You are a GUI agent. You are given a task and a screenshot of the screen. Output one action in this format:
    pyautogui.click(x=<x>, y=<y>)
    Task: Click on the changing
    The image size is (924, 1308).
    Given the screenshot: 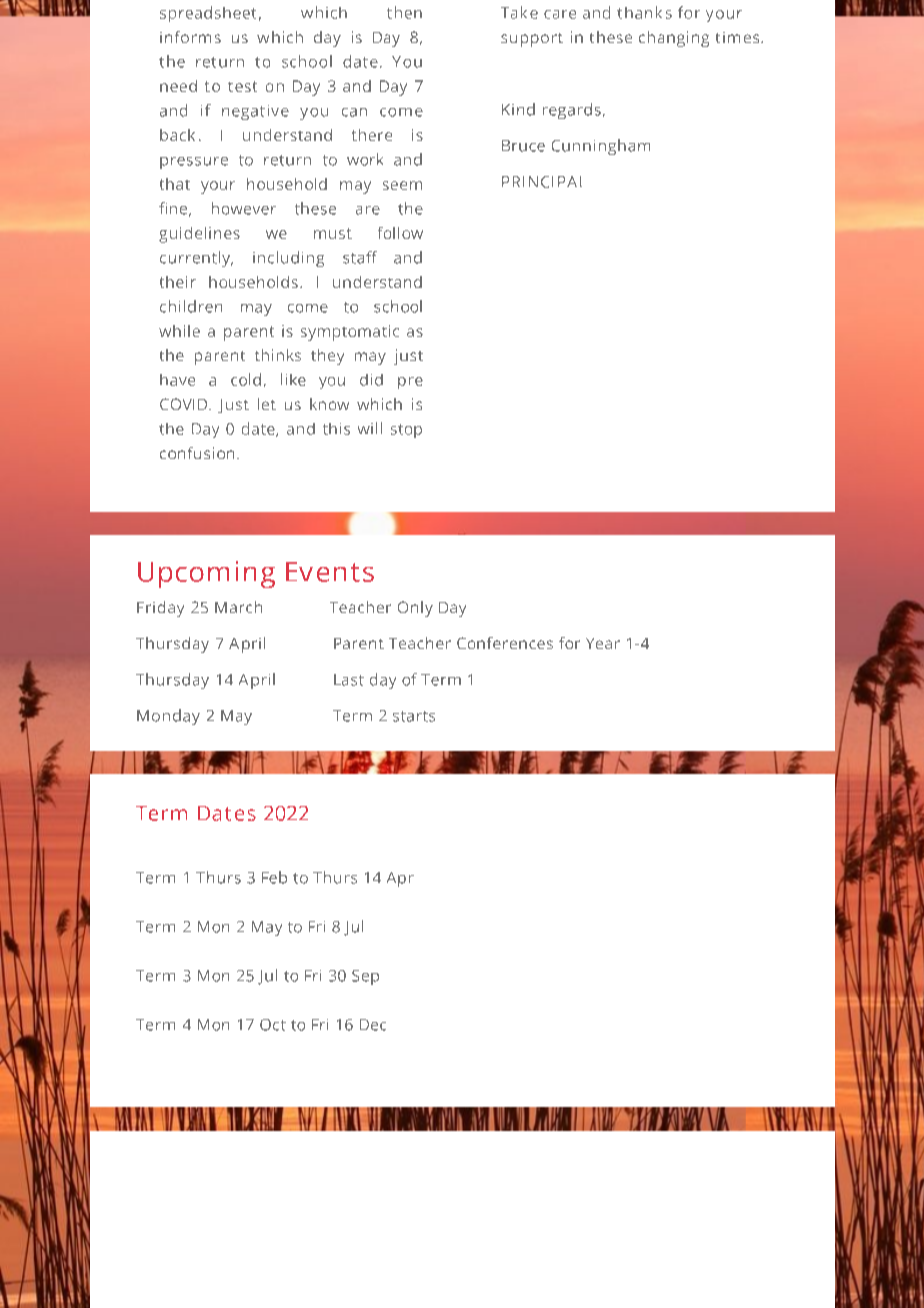 What is the action you would take?
    pyautogui.click(x=674, y=39)
